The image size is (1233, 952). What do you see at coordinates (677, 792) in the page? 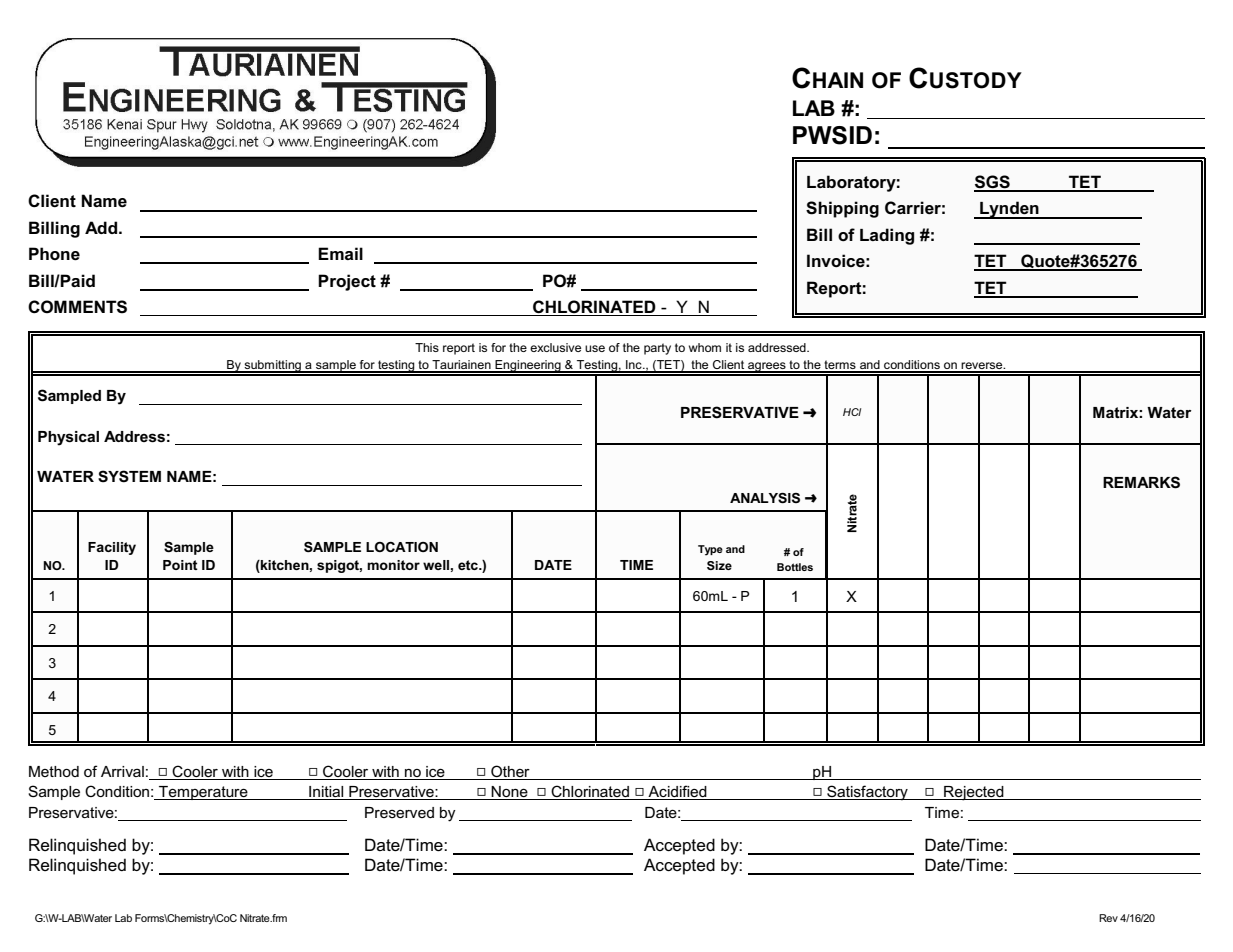
I see `Acidified` at bounding box center [677, 792].
